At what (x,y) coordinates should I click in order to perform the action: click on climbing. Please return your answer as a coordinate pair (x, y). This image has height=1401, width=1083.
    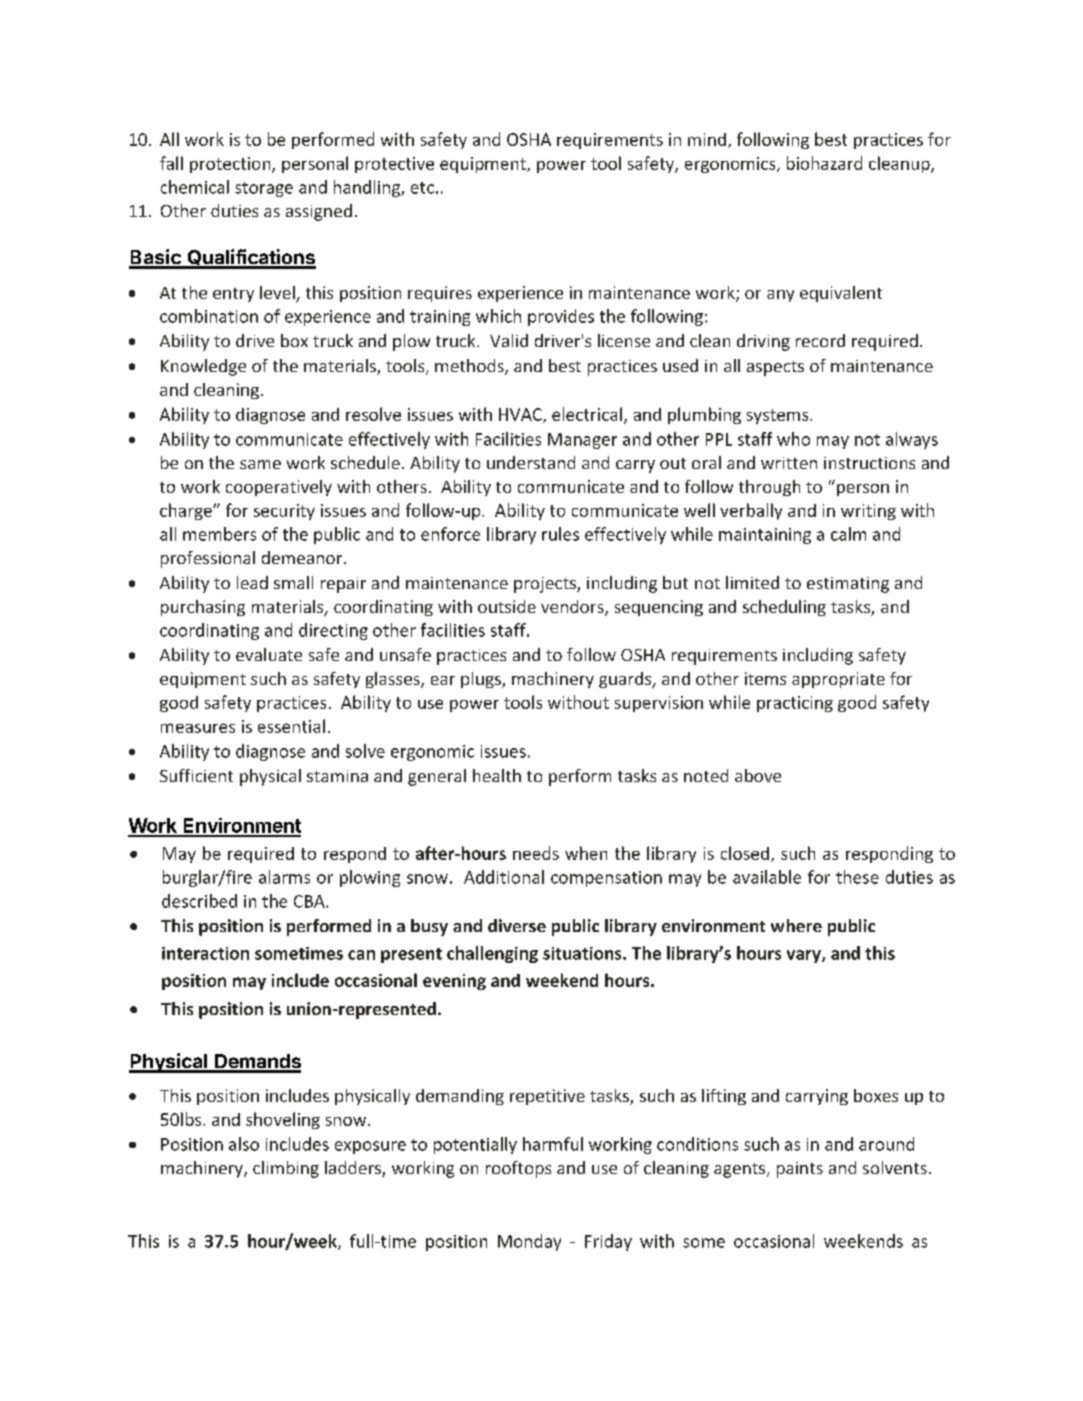
    Looking at the image, I should click on (286, 1169).
